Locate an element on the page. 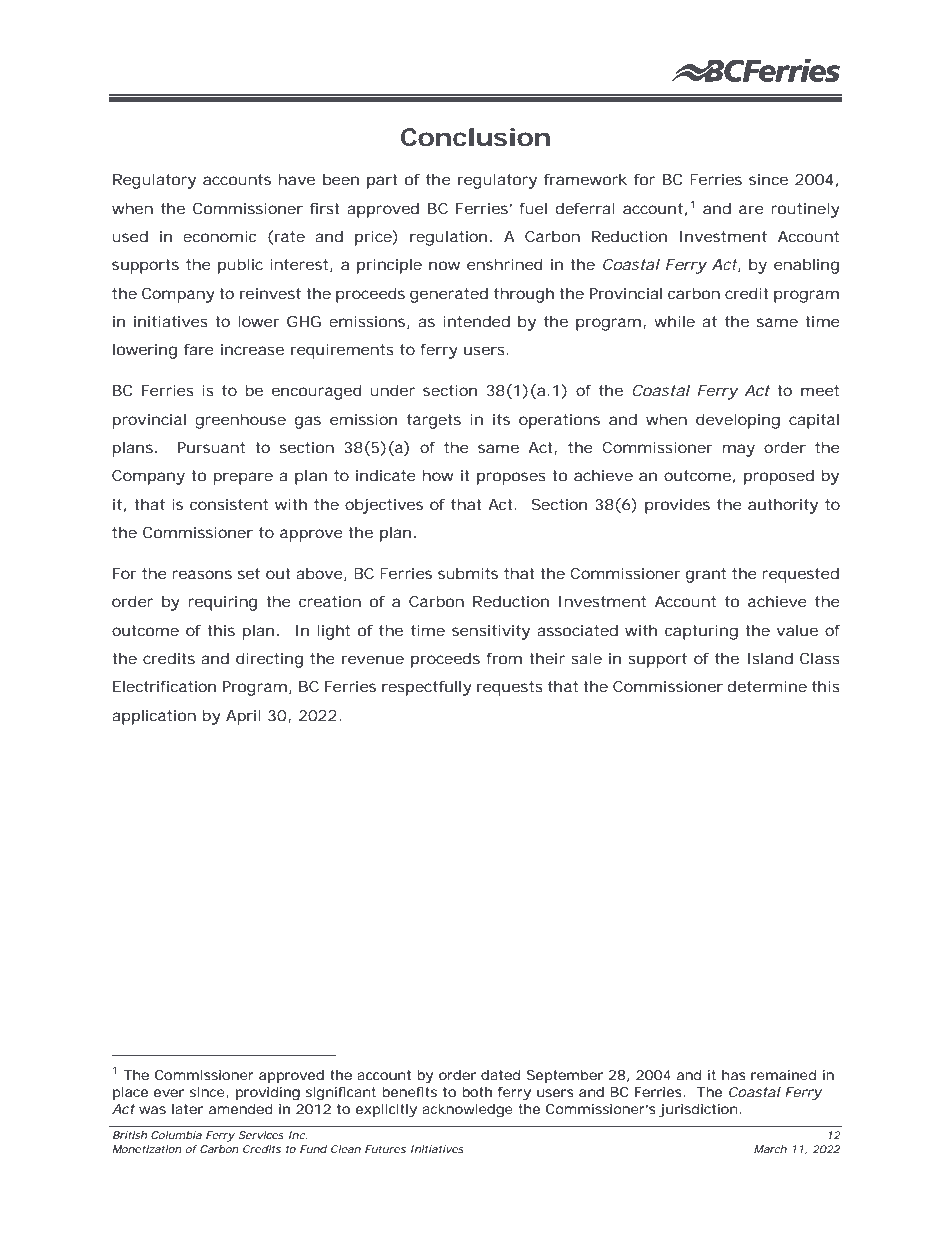 This page has width=952, height=1233. directing is located at coordinates (269, 660).
